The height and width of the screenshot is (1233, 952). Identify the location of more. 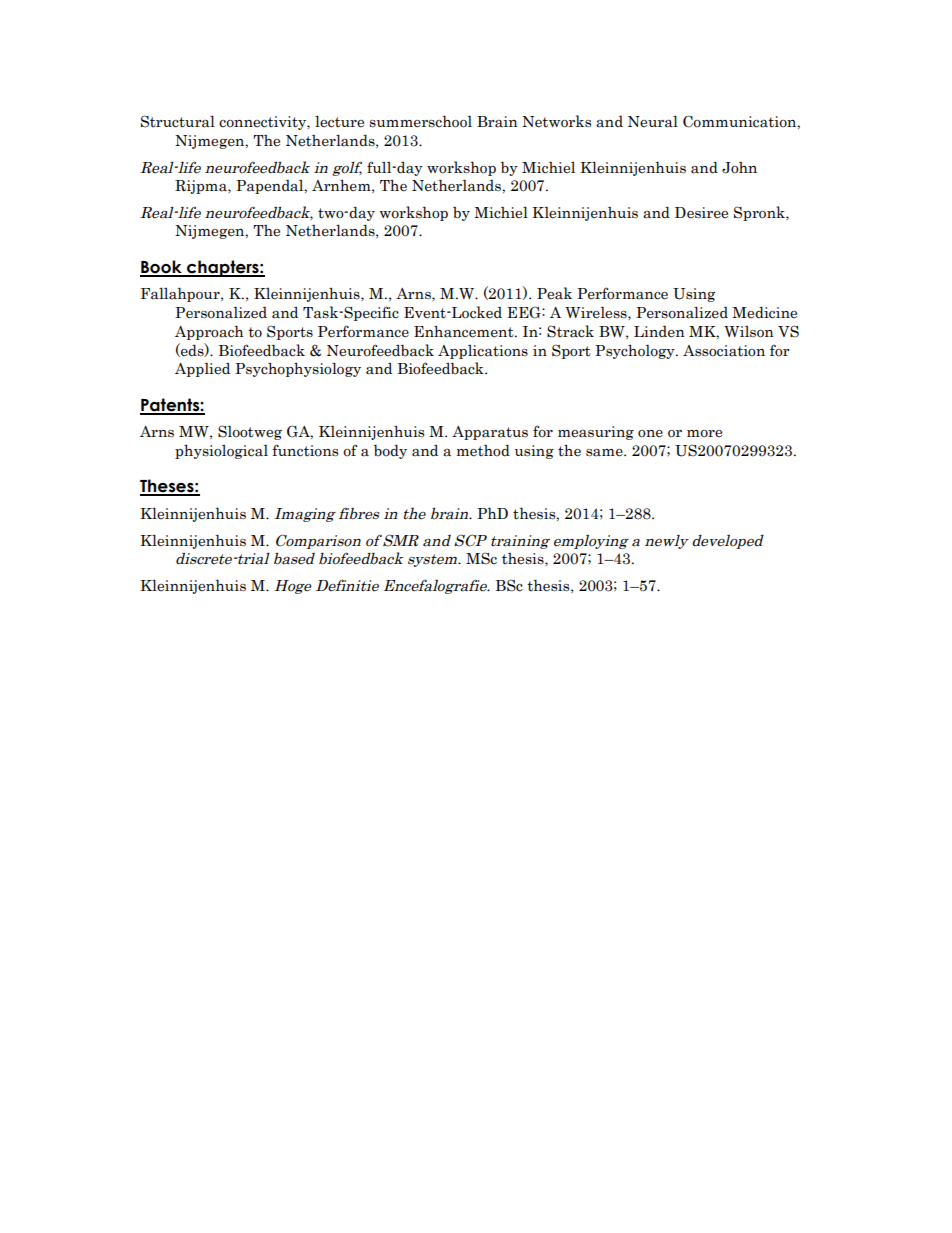
(704, 434).
